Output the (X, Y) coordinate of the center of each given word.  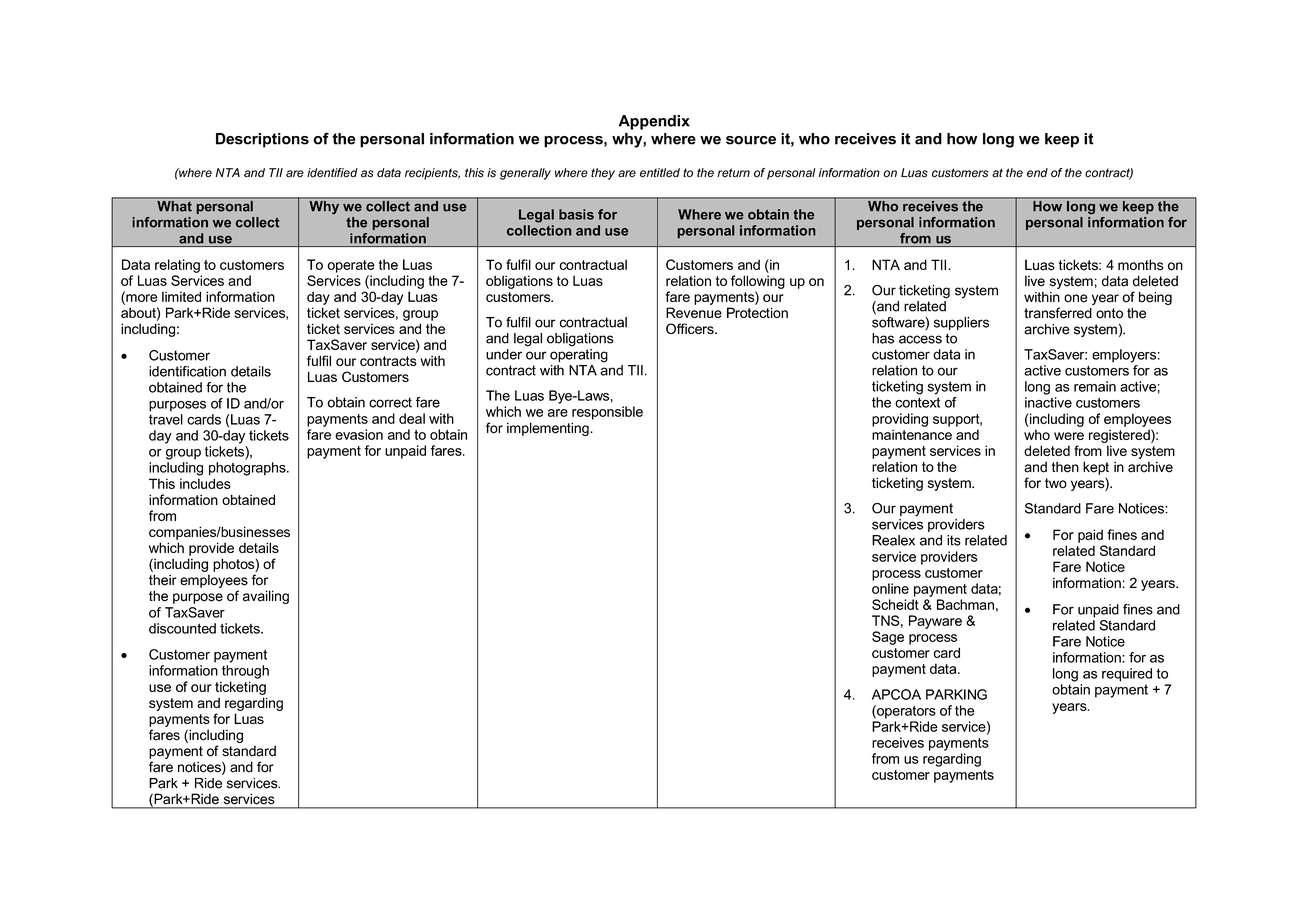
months (1141, 265)
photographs (248, 469)
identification (187, 371)
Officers (691, 328)
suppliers (961, 323)
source (751, 140)
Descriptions (262, 140)
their (163, 580)
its (954, 540)
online (890, 588)
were (1069, 436)
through (245, 672)
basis (576, 214)
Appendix (654, 122)
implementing (549, 429)
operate (351, 266)
